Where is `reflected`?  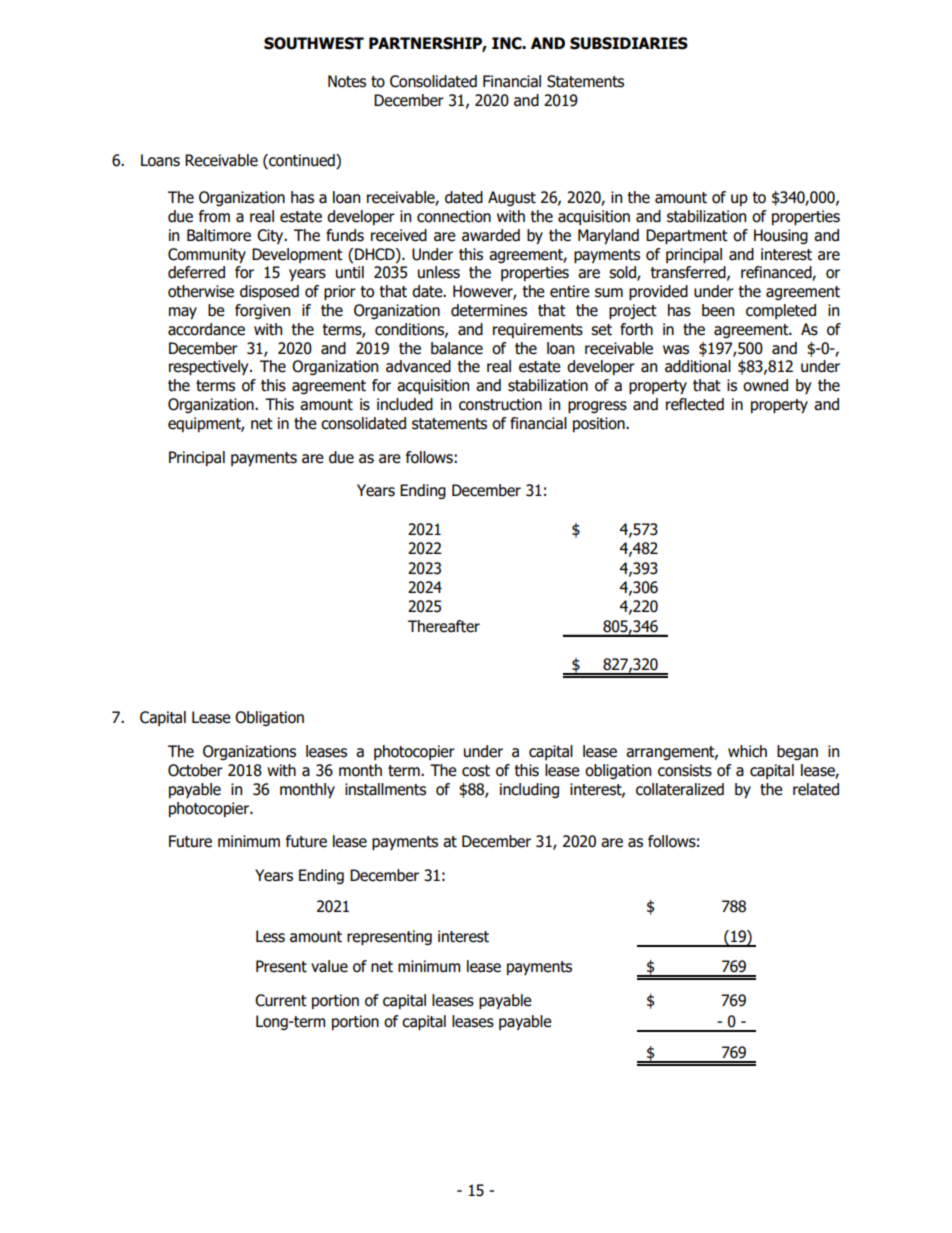
reflected is located at coordinates (695, 404).
